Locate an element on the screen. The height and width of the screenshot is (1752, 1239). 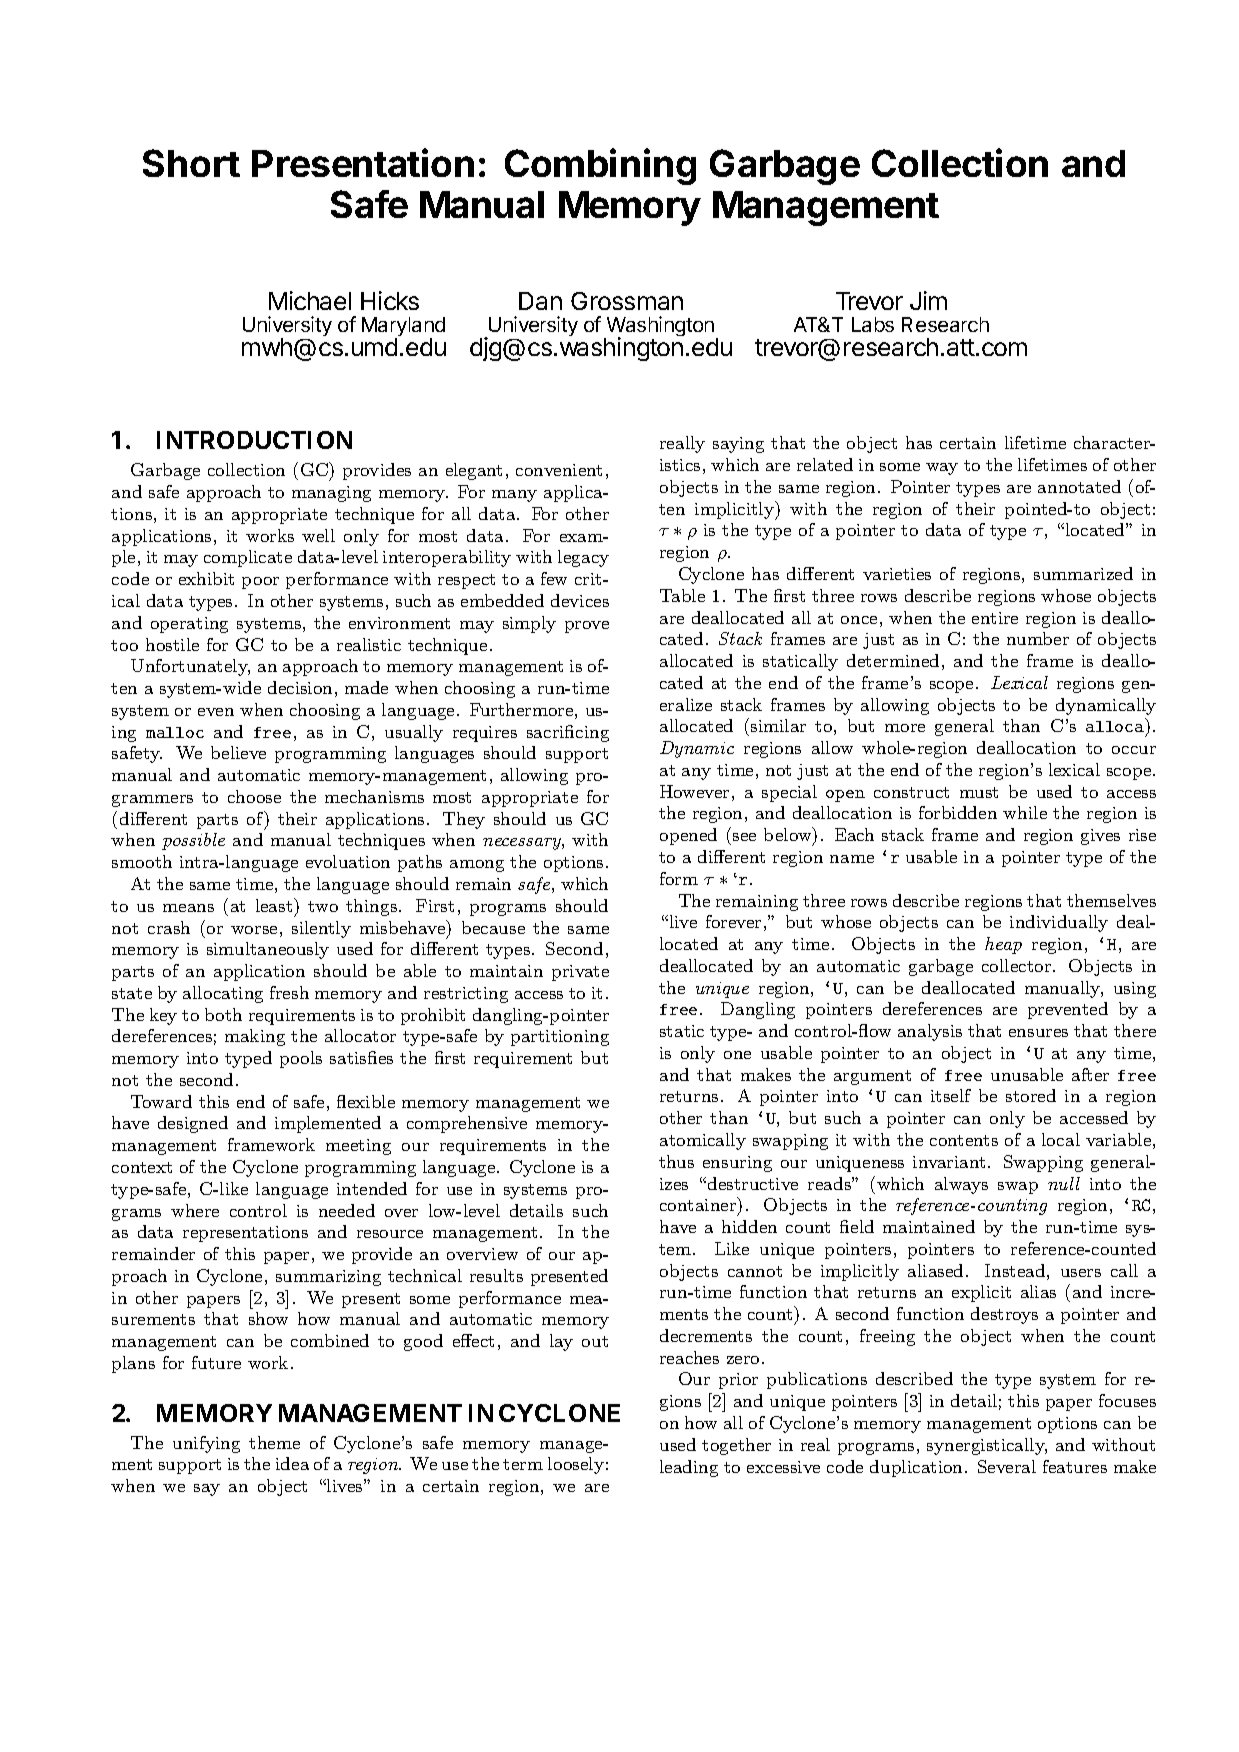
Combining is located at coordinates (600, 166).
